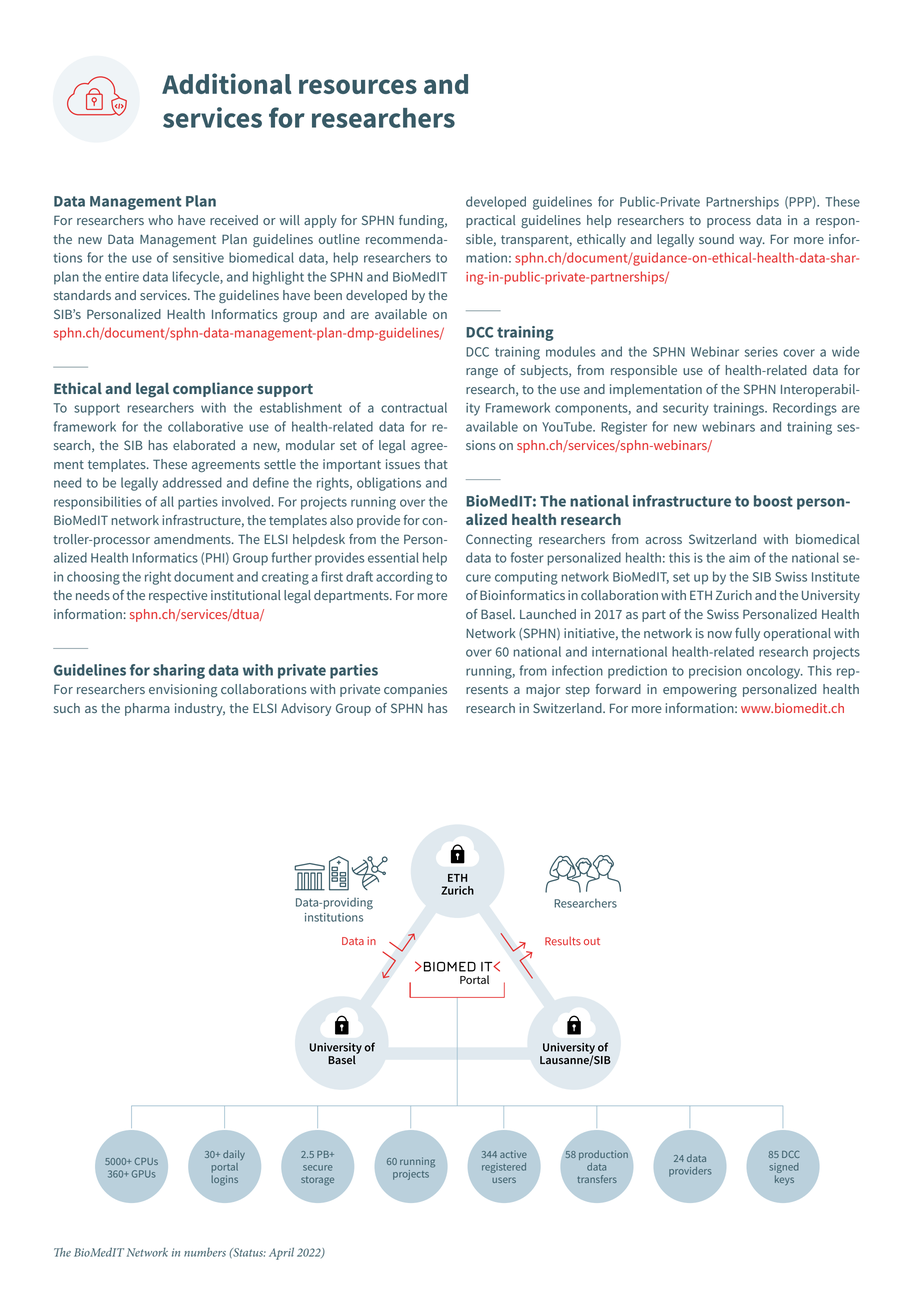 This screenshot has height=1316, width=922. Describe the element at coordinates (358, 86) in the screenshot. I see `resources` at that location.
